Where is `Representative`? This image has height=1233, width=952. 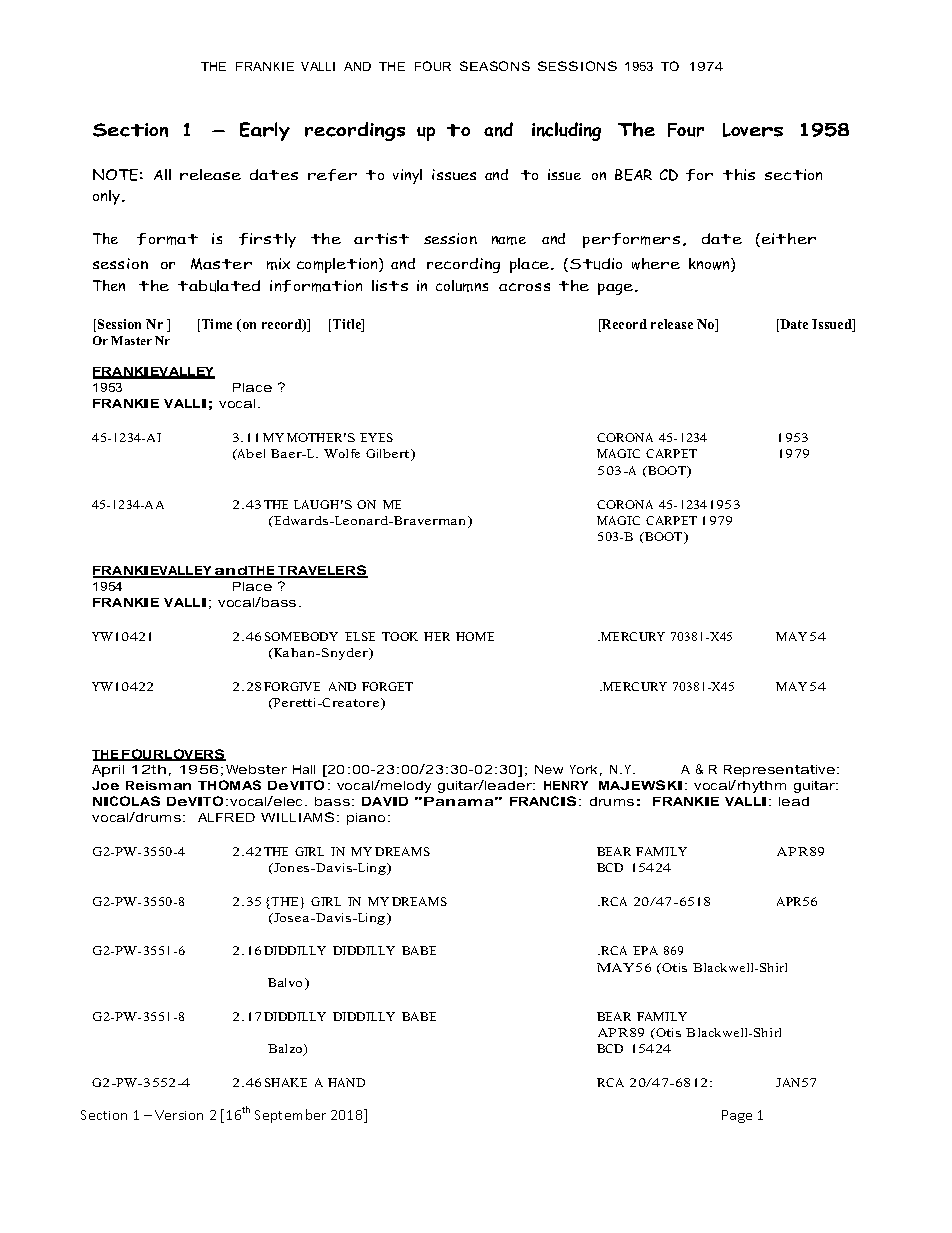 Representative is located at coordinates (779, 771).
